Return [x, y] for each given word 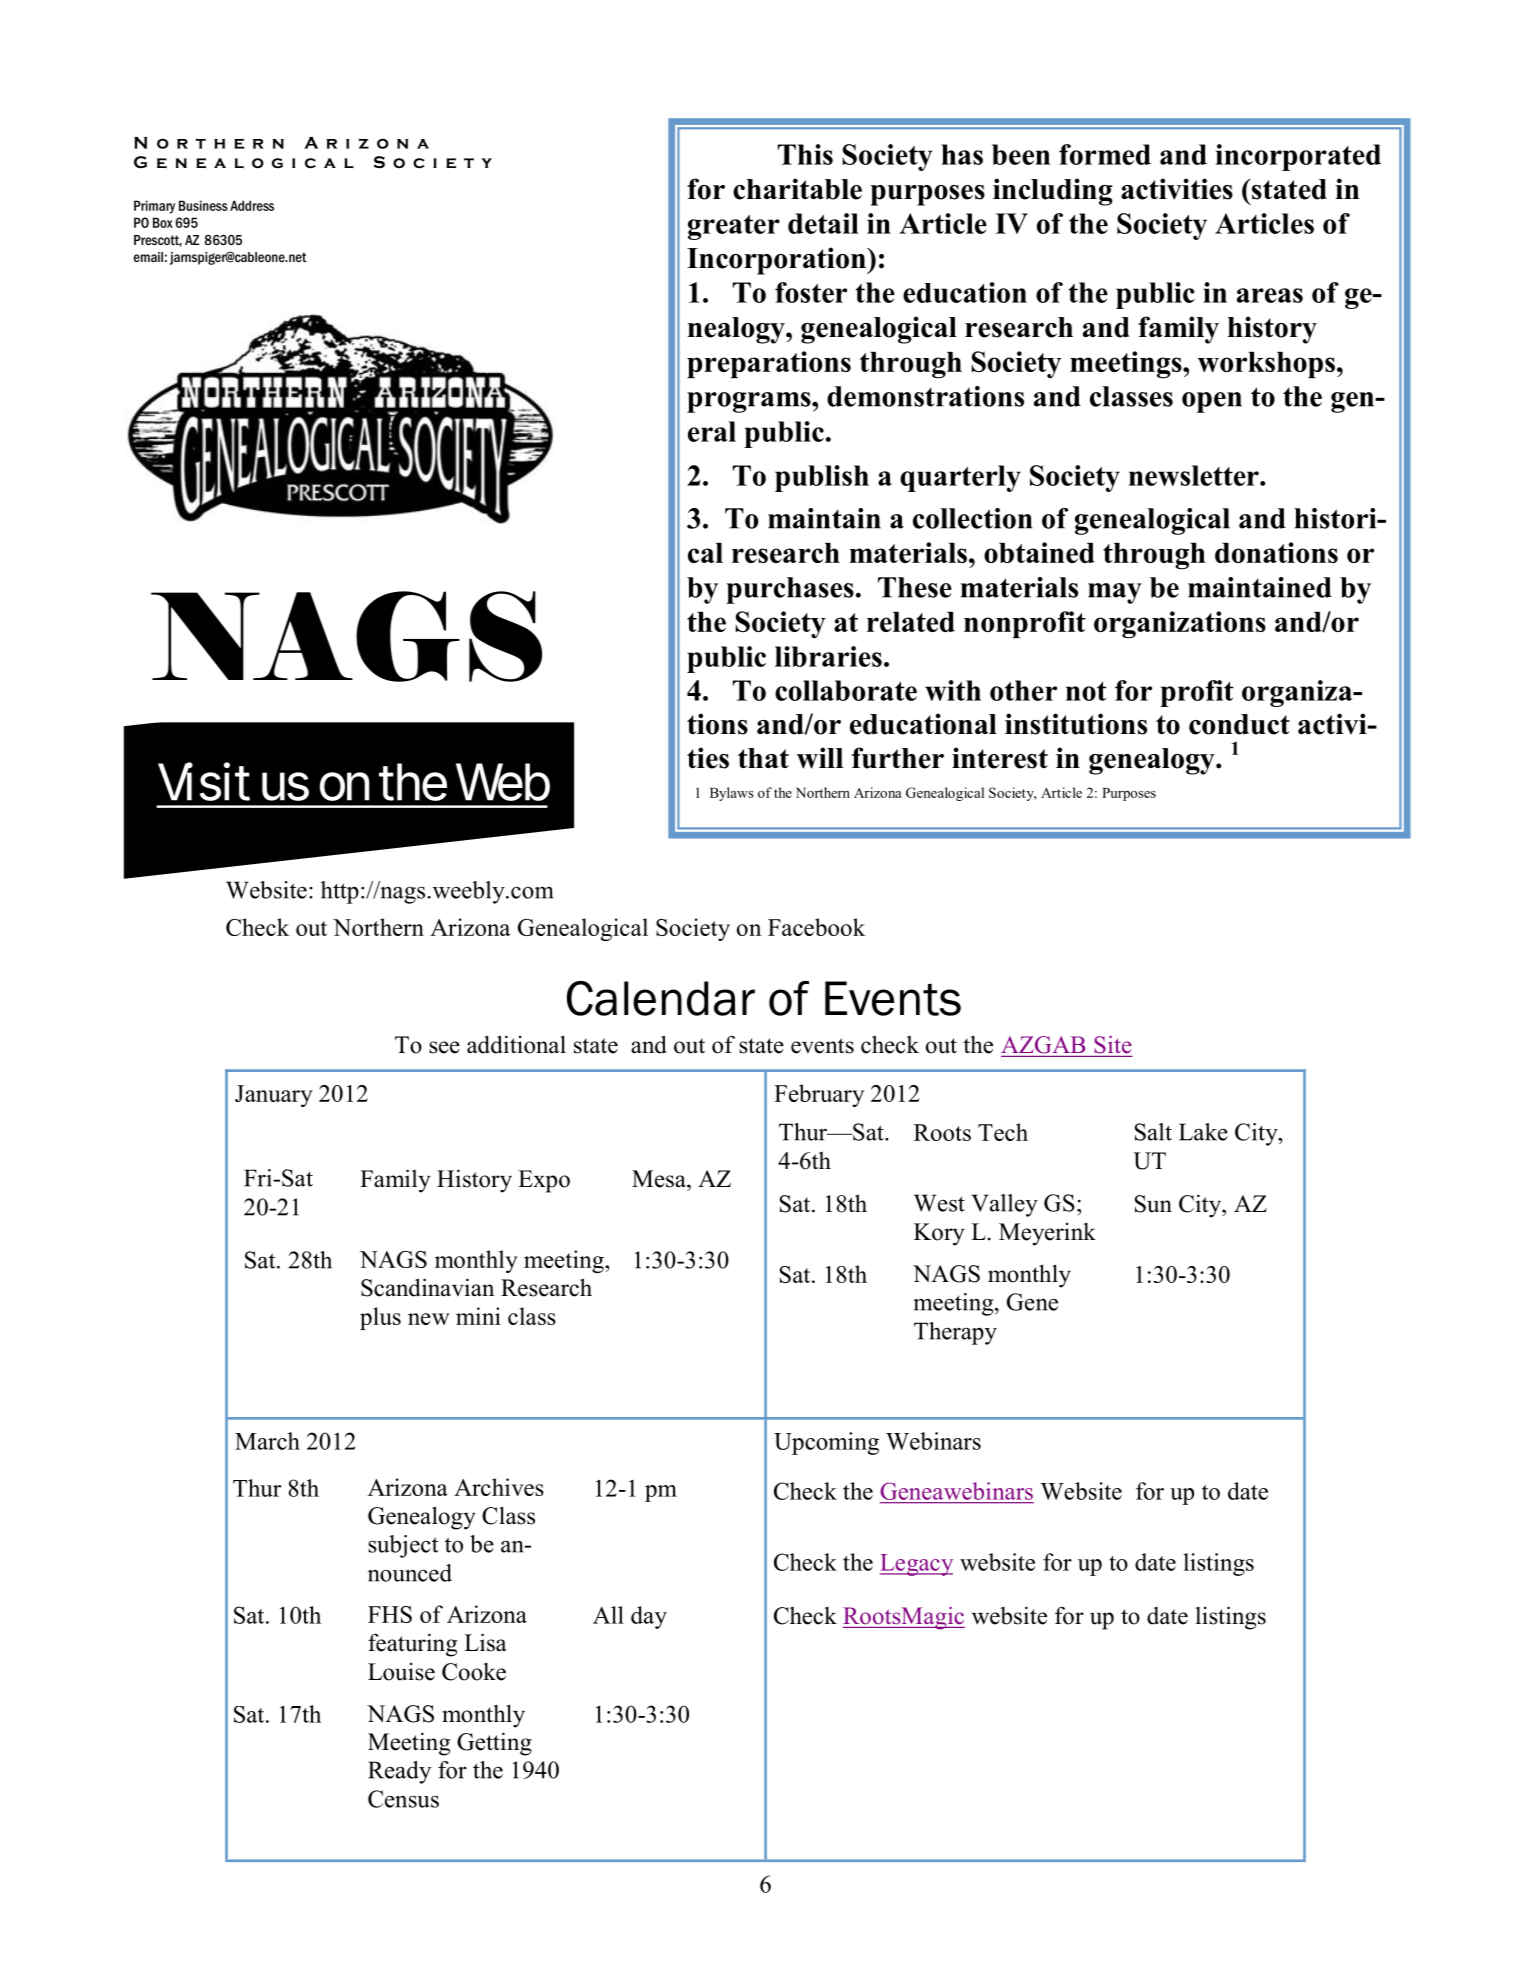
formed [1105, 154]
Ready [399, 1772]
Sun [1153, 1204]
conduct [1239, 724]
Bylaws [732, 794]
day [649, 1617]
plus [380, 1318]
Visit [204, 781]
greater [734, 227]
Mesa [660, 1179]
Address [252, 205]
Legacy [916, 1565]
